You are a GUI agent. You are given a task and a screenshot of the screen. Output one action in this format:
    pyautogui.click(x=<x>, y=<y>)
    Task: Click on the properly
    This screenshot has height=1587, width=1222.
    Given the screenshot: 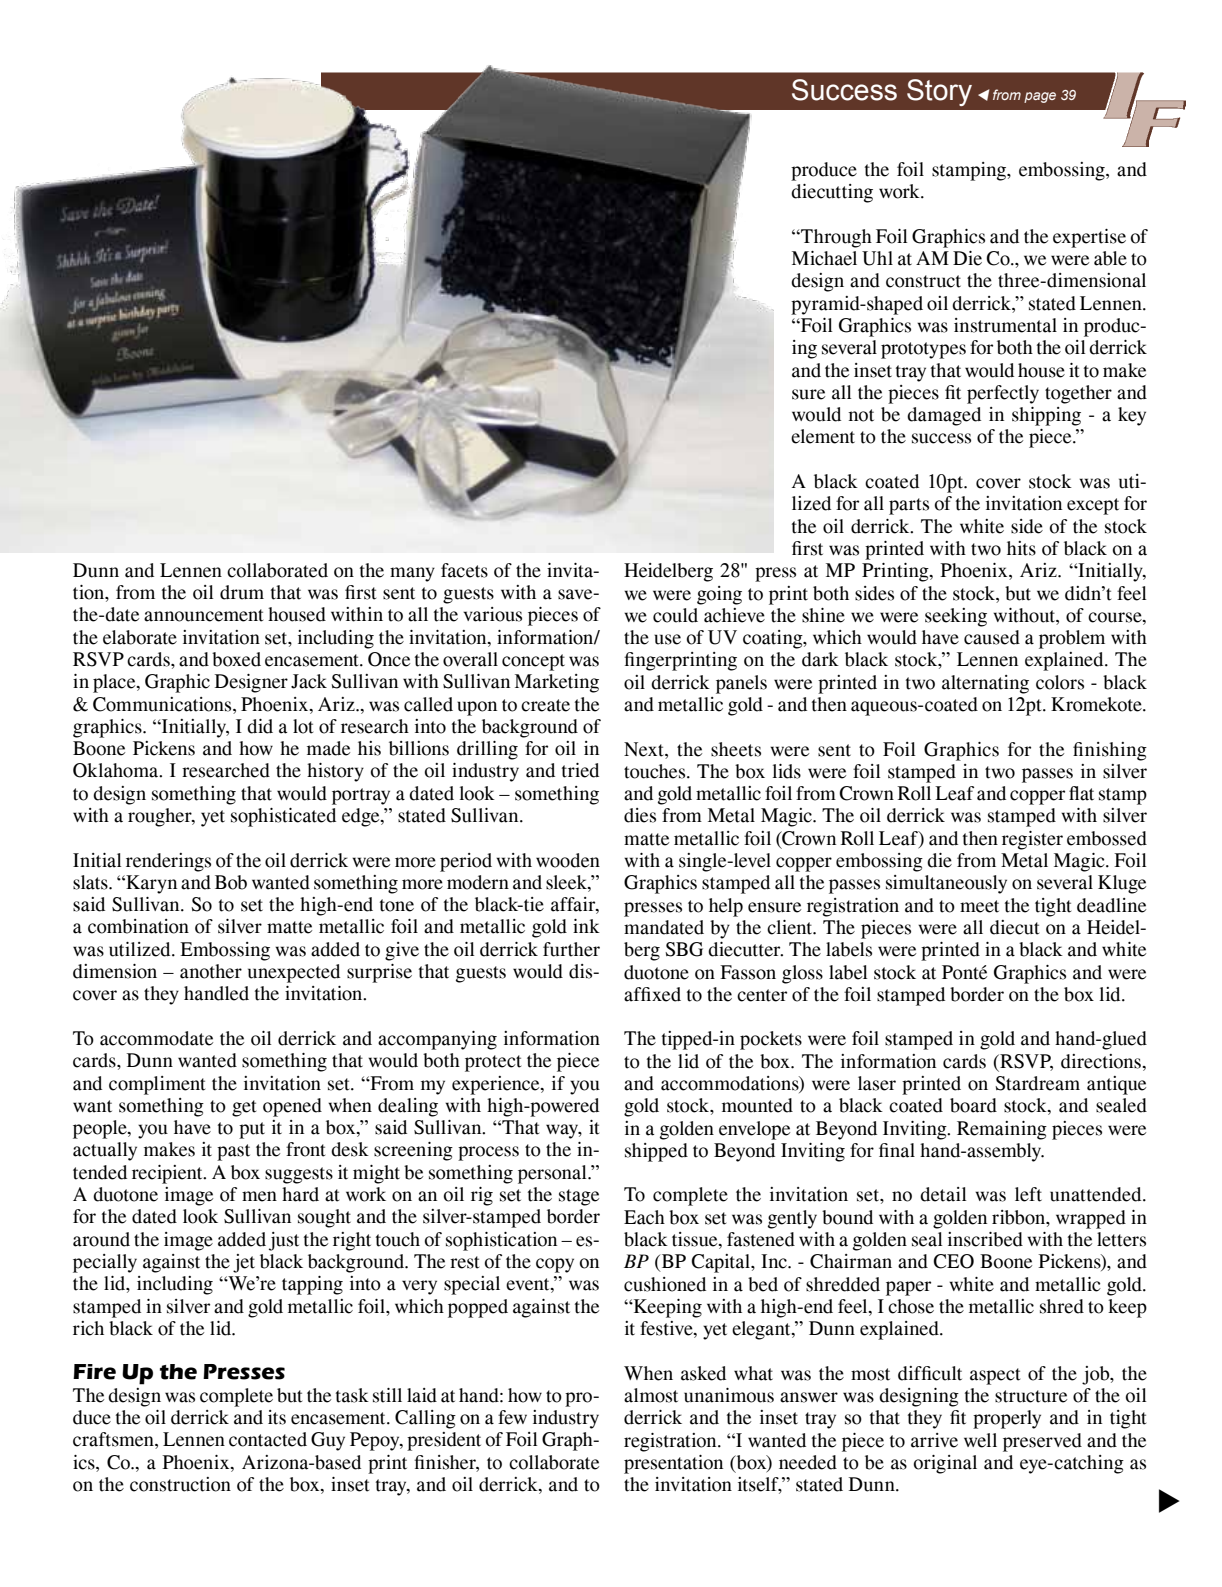 What is the action you would take?
    pyautogui.click(x=1007, y=1419)
